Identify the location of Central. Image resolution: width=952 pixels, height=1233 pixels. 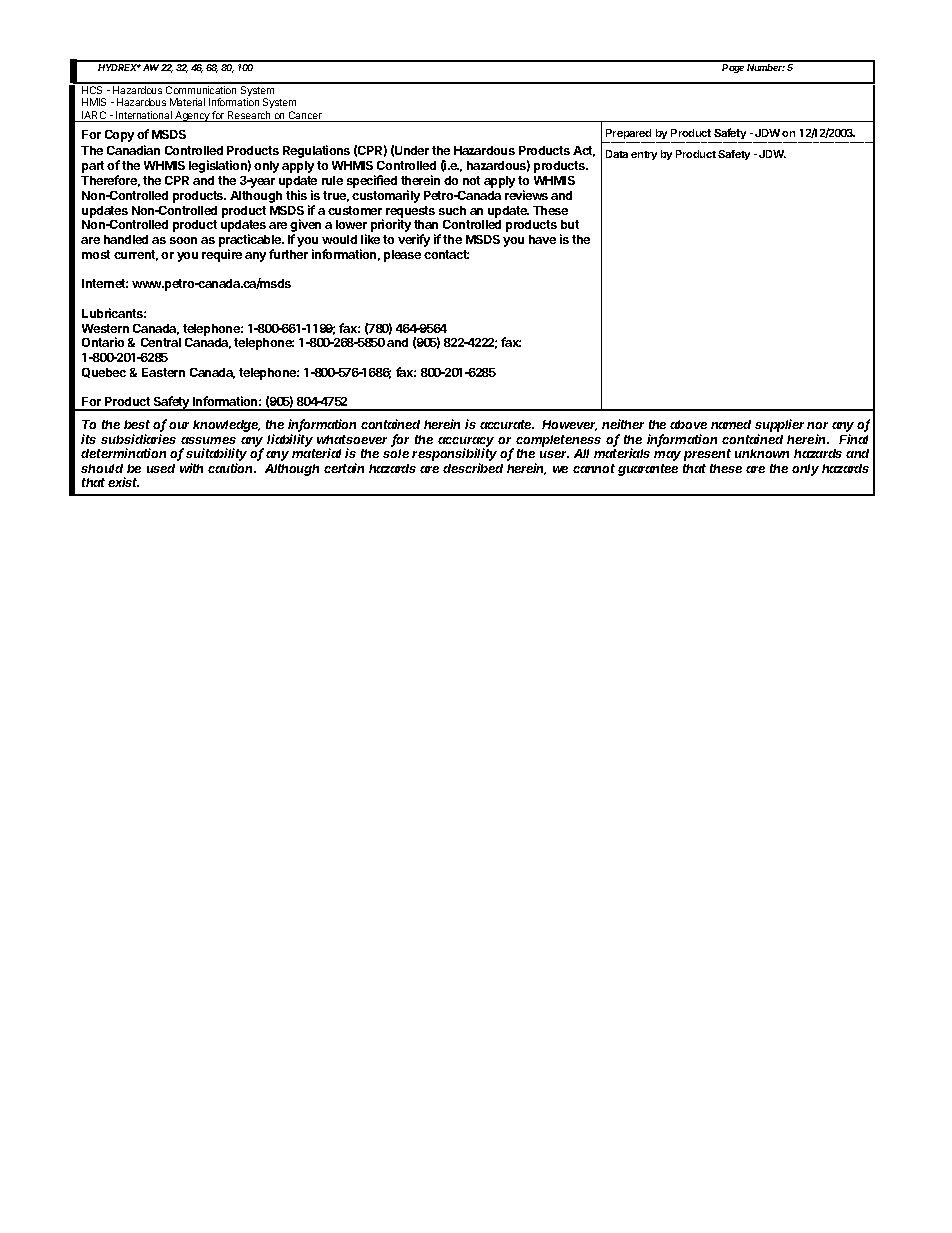
(161, 342).
